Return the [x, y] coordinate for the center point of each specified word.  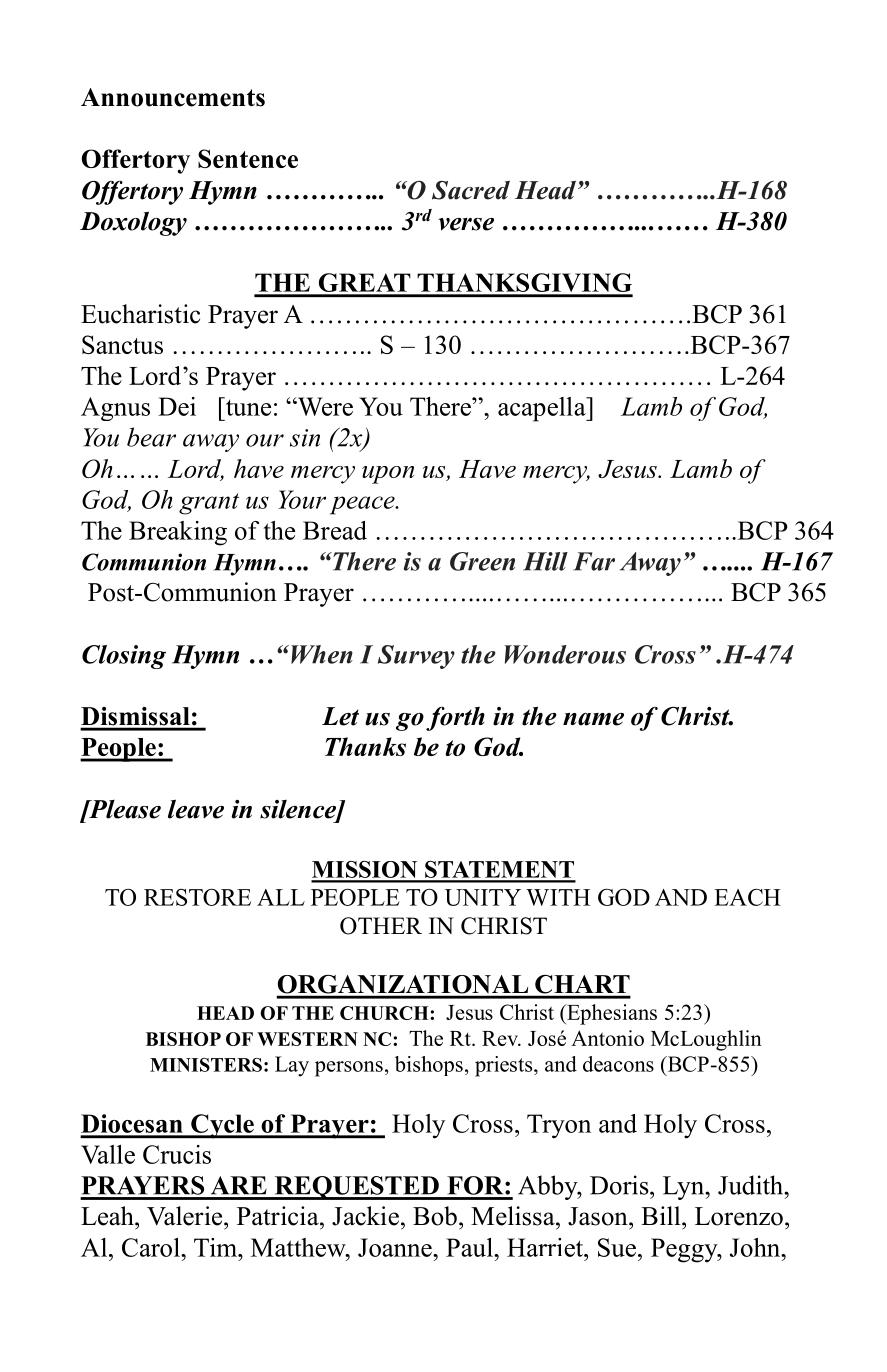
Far [594, 561]
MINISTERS [206, 1065]
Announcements [173, 97]
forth [455, 719]
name [593, 719]
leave [196, 809]
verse [466, 224]
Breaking [178, 533]
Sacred [471, 190]
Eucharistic [140, 314]
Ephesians [611, 1014]
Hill [545, 561]
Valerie [186, 1216]
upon [388, 475]
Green [482, 561]
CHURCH [385, 1013]
